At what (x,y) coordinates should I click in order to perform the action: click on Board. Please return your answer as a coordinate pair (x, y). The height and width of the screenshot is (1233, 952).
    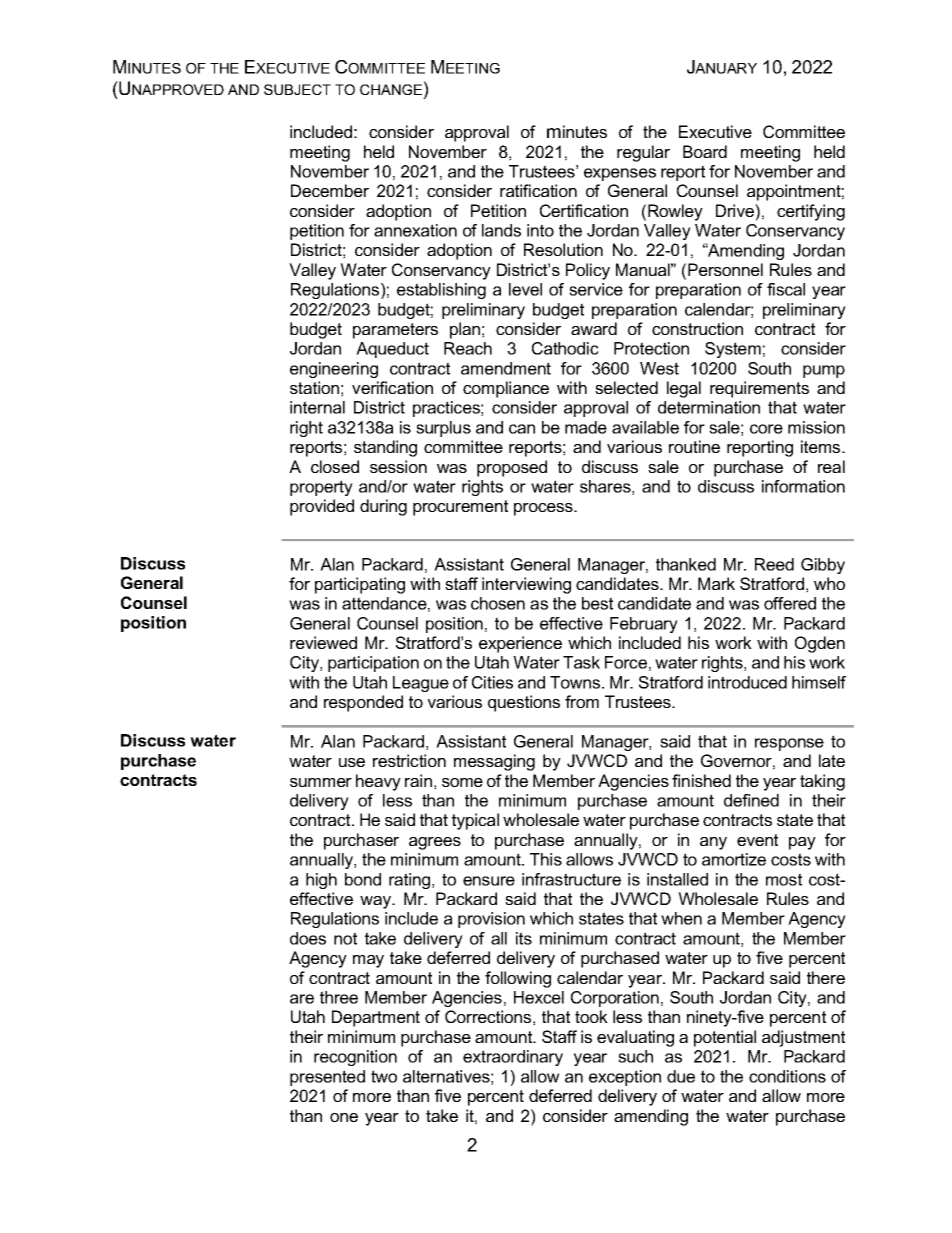
    Looking at the image, I should click on (705, 151).
